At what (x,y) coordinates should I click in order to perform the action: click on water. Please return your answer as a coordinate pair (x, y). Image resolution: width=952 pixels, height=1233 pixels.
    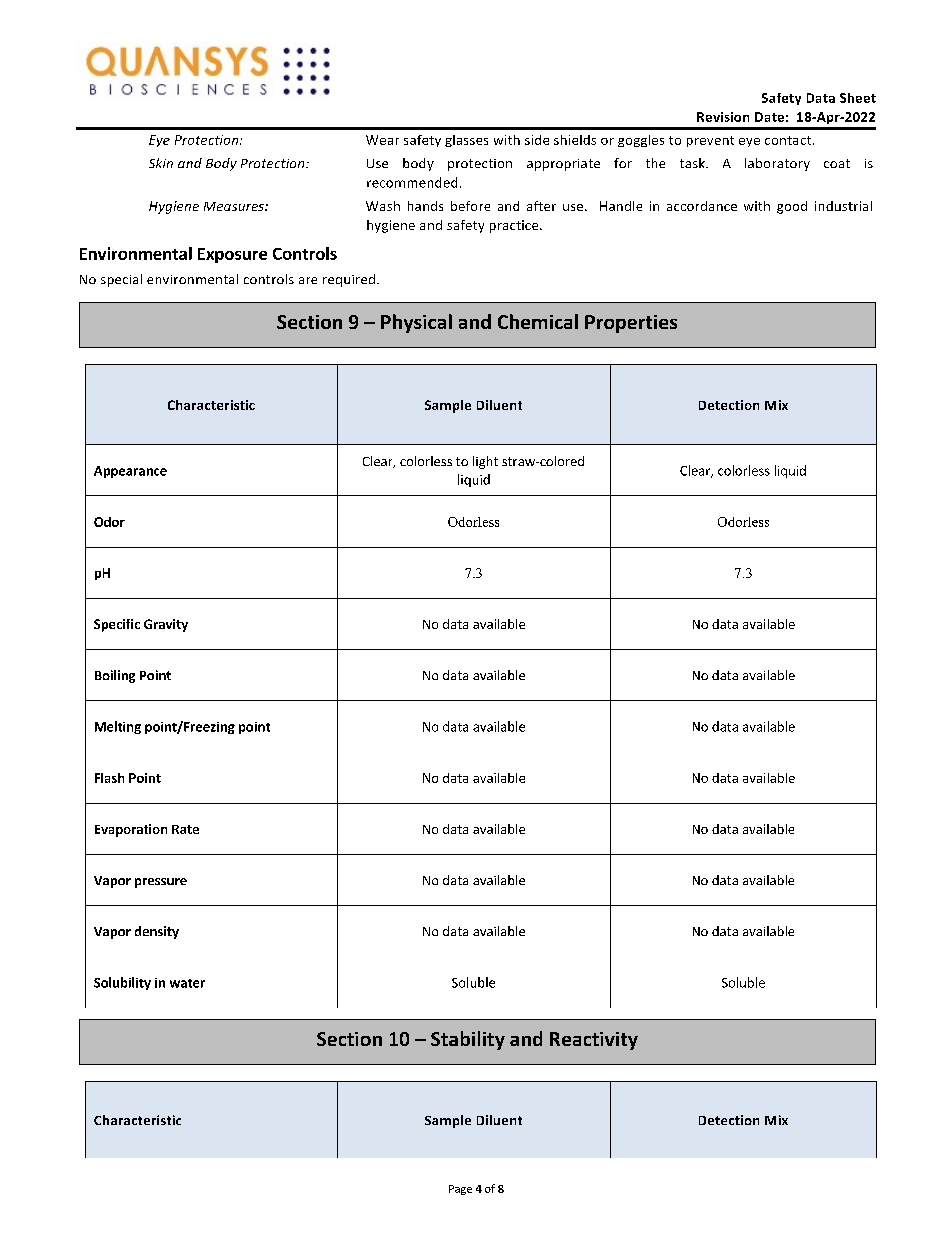
    Looking at the image, I should click on (187, 983).
